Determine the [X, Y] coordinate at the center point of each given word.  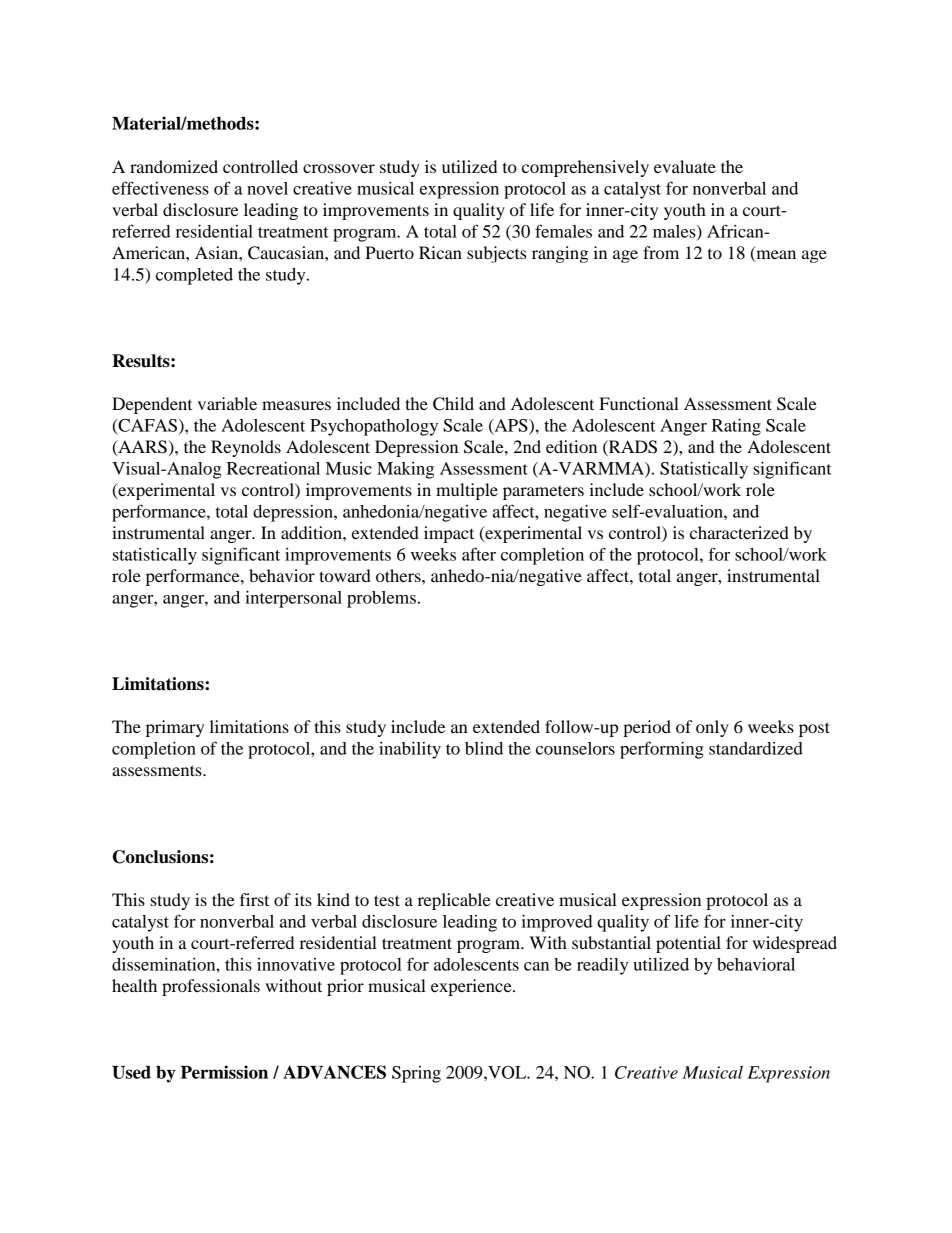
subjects [496, 254]
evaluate [685, 166]
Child [453, 404]
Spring [416, 1074]
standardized [756, 748]
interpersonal [293, 599]
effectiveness [160, 188]
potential [688, 944]
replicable [454, 901]
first [254, 899]
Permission [224, 1072]
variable [227, 403]
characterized [739, 532]
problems [381, 599]
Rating [736, 427]
